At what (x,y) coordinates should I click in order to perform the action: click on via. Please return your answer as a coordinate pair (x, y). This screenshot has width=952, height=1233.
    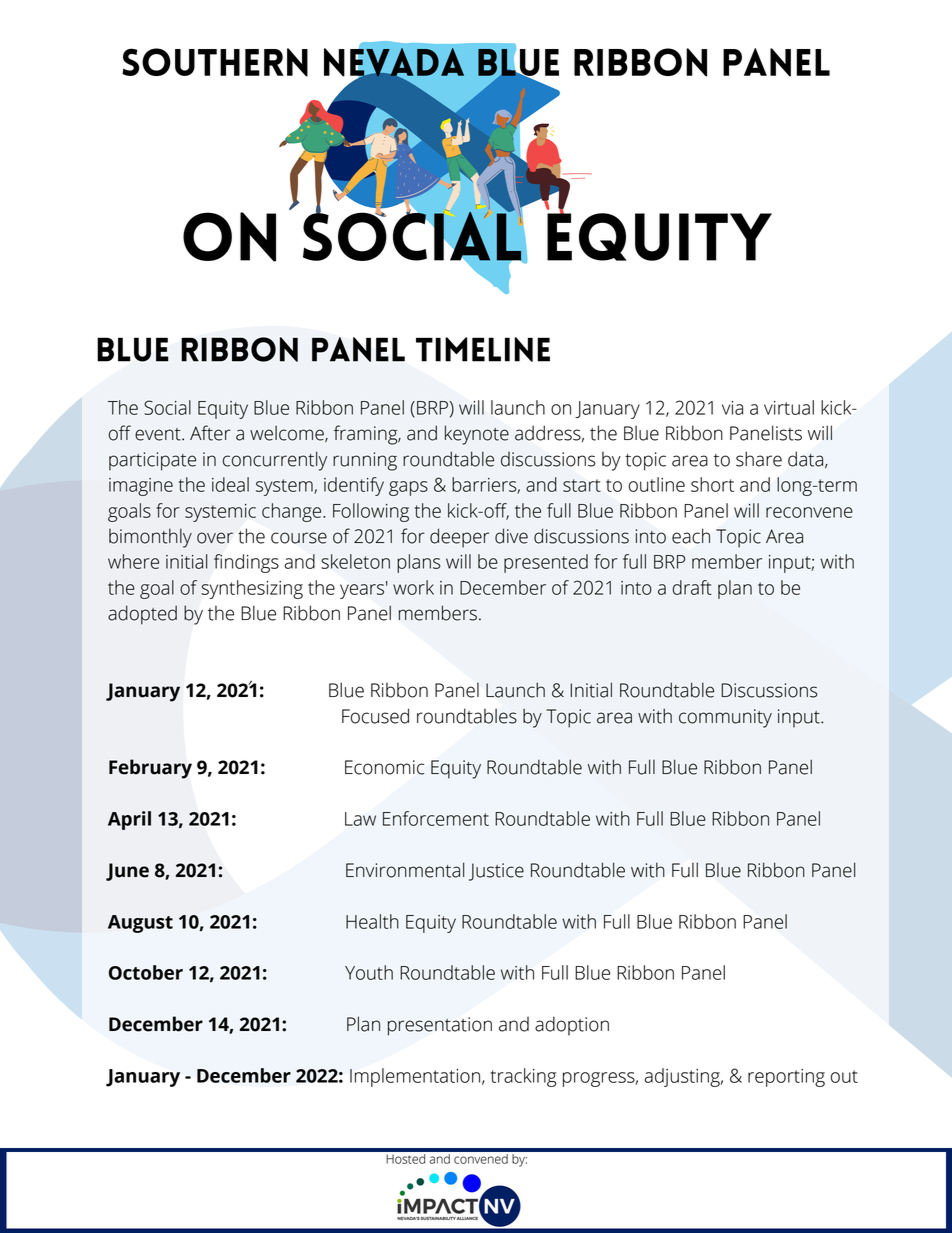
    Looking at the image, I should click on (732, 408).
